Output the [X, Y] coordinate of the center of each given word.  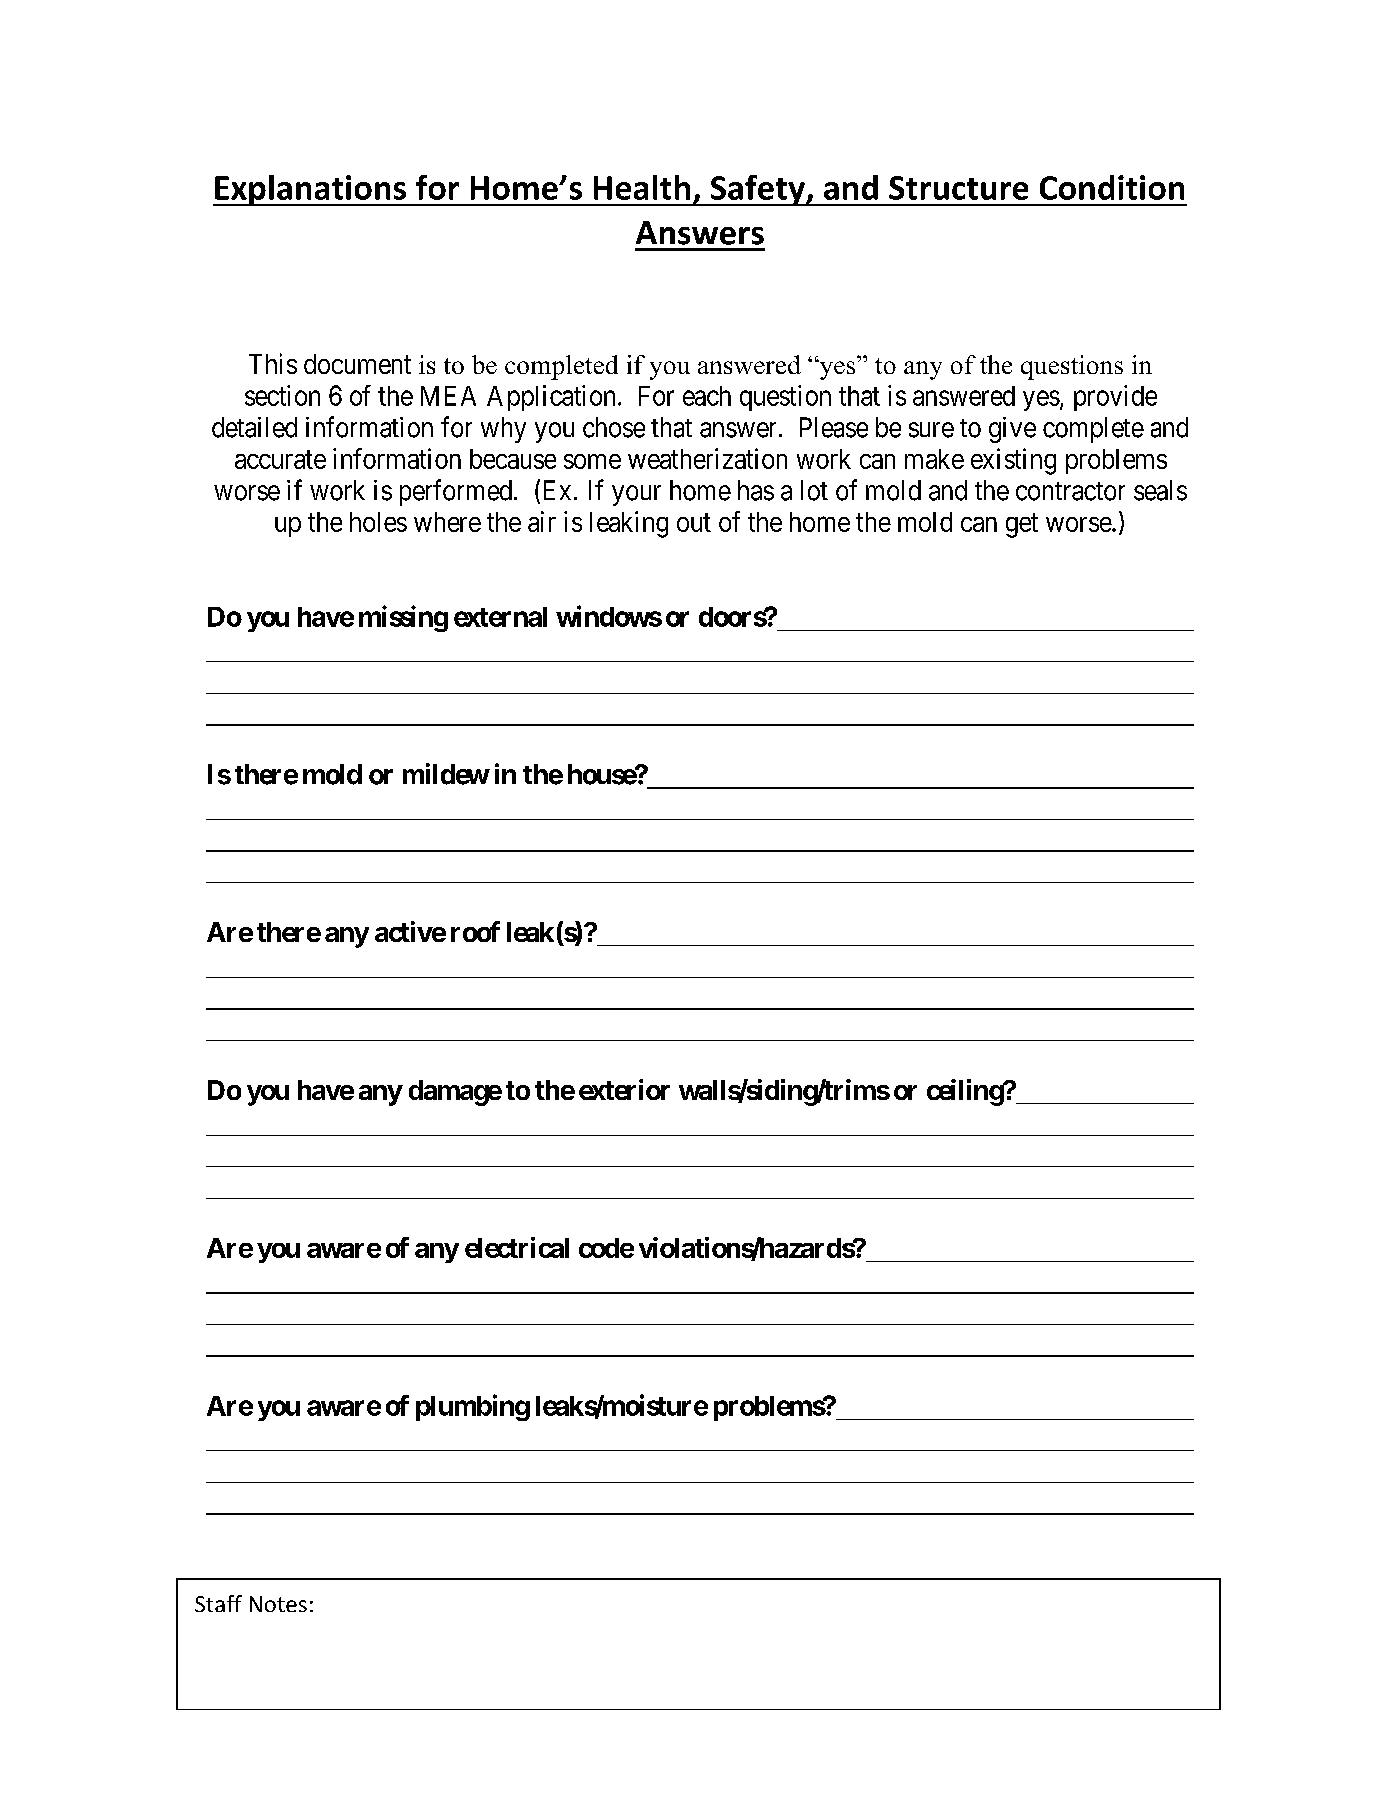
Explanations [310, 190]
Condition [1112, 187]
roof [475, 931]
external [500, 617]
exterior [624, 1089]
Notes [278, 1604]
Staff [218, 1603]
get [1022, 525]
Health [642, 187]
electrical [517, 1247]
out [694, 522]
